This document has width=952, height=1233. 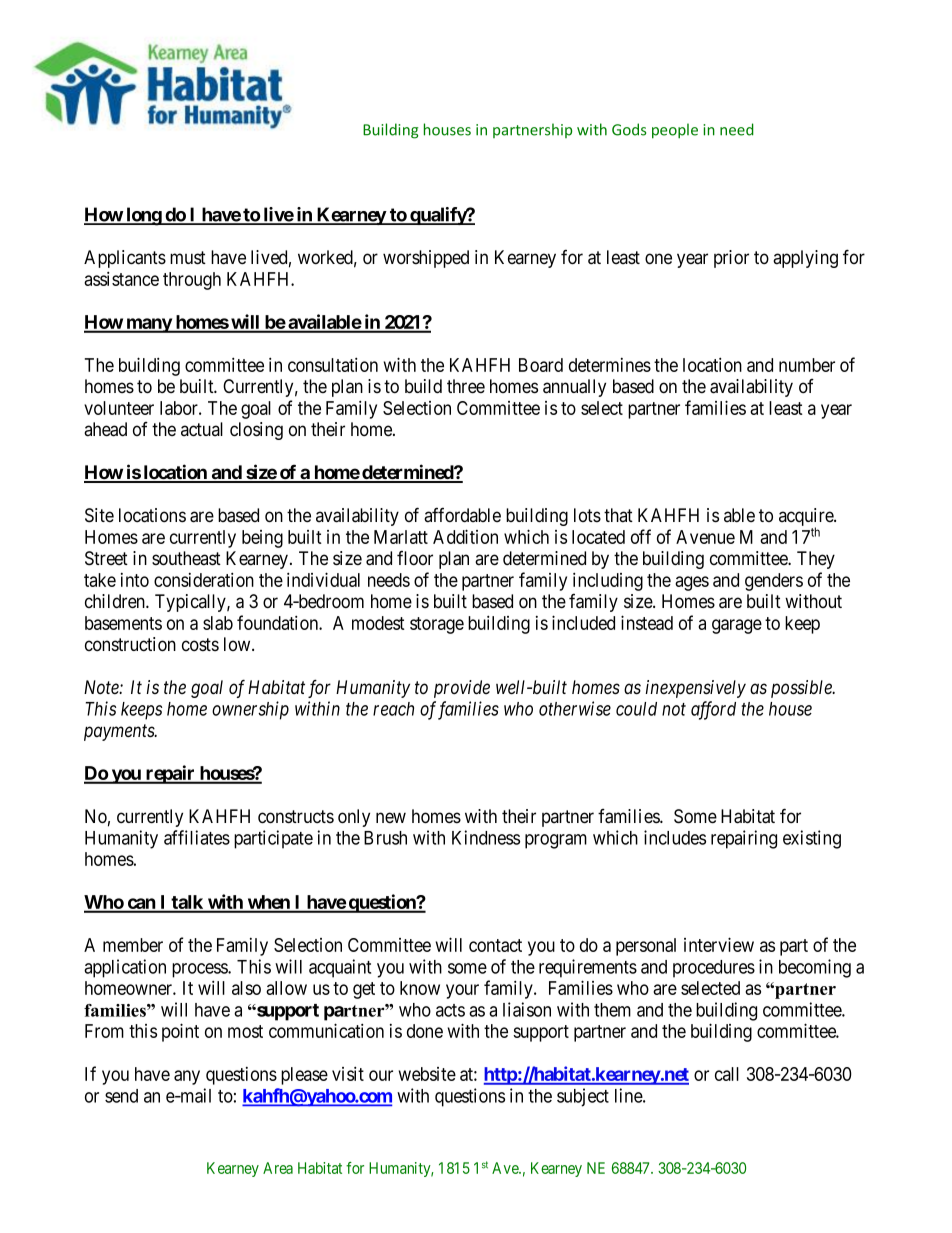 What do you see at coordinates (719, 944) in the document?
I see `interview` at bounding box center [719, 944].
